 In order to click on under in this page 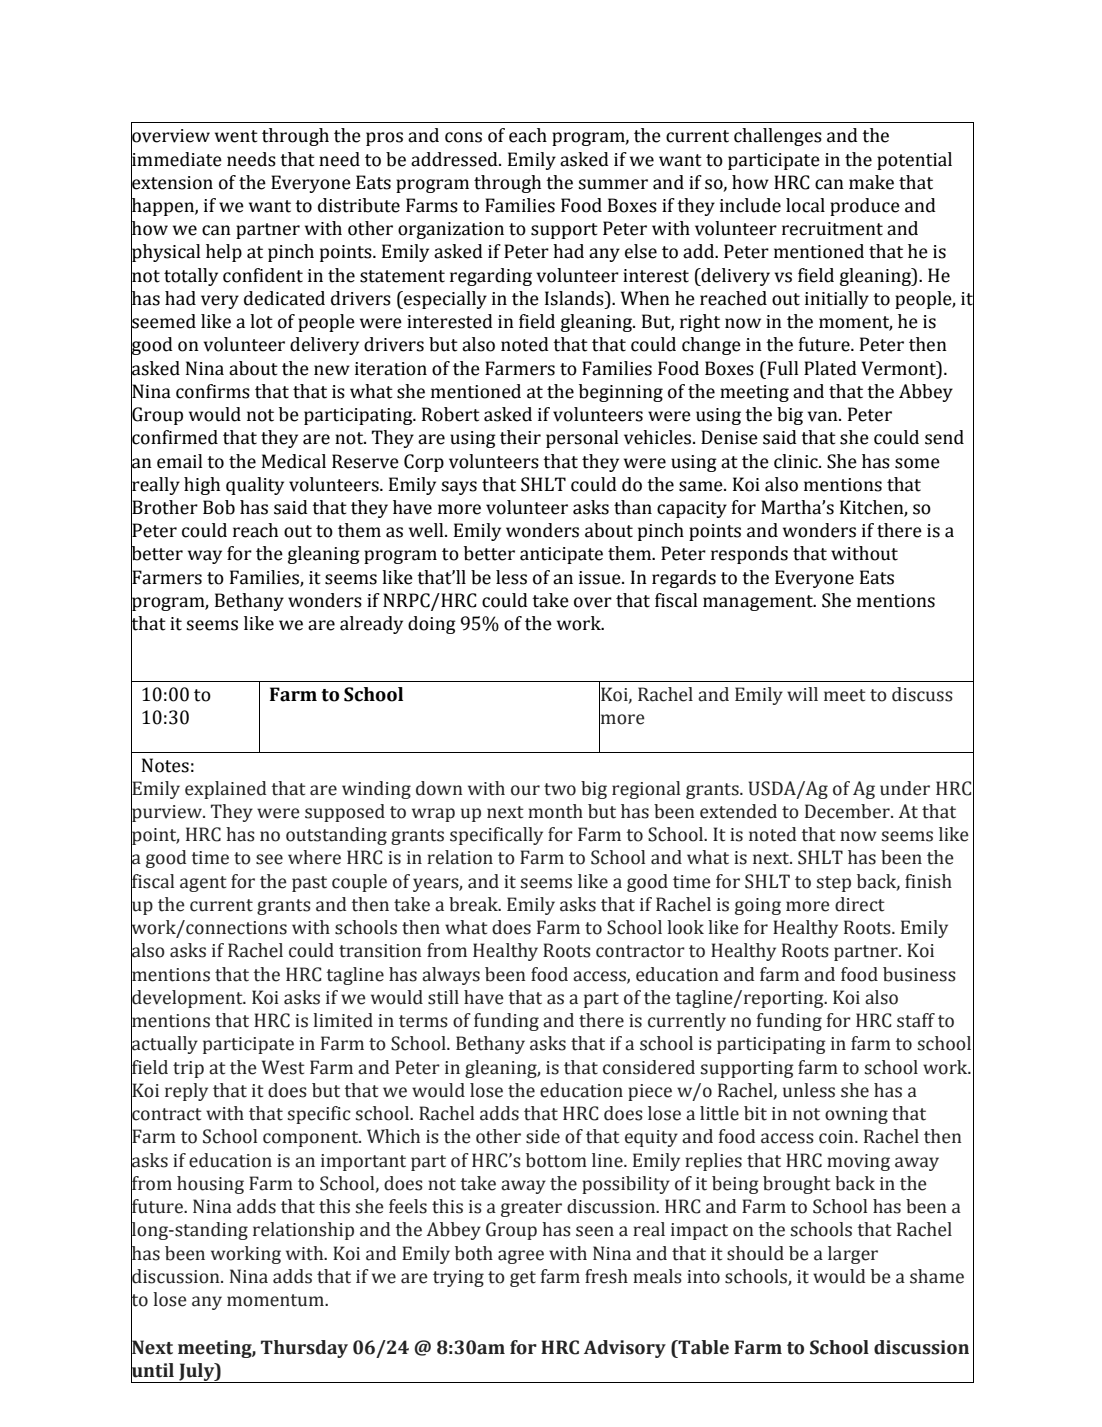, I will do `click(905, 788)`.
